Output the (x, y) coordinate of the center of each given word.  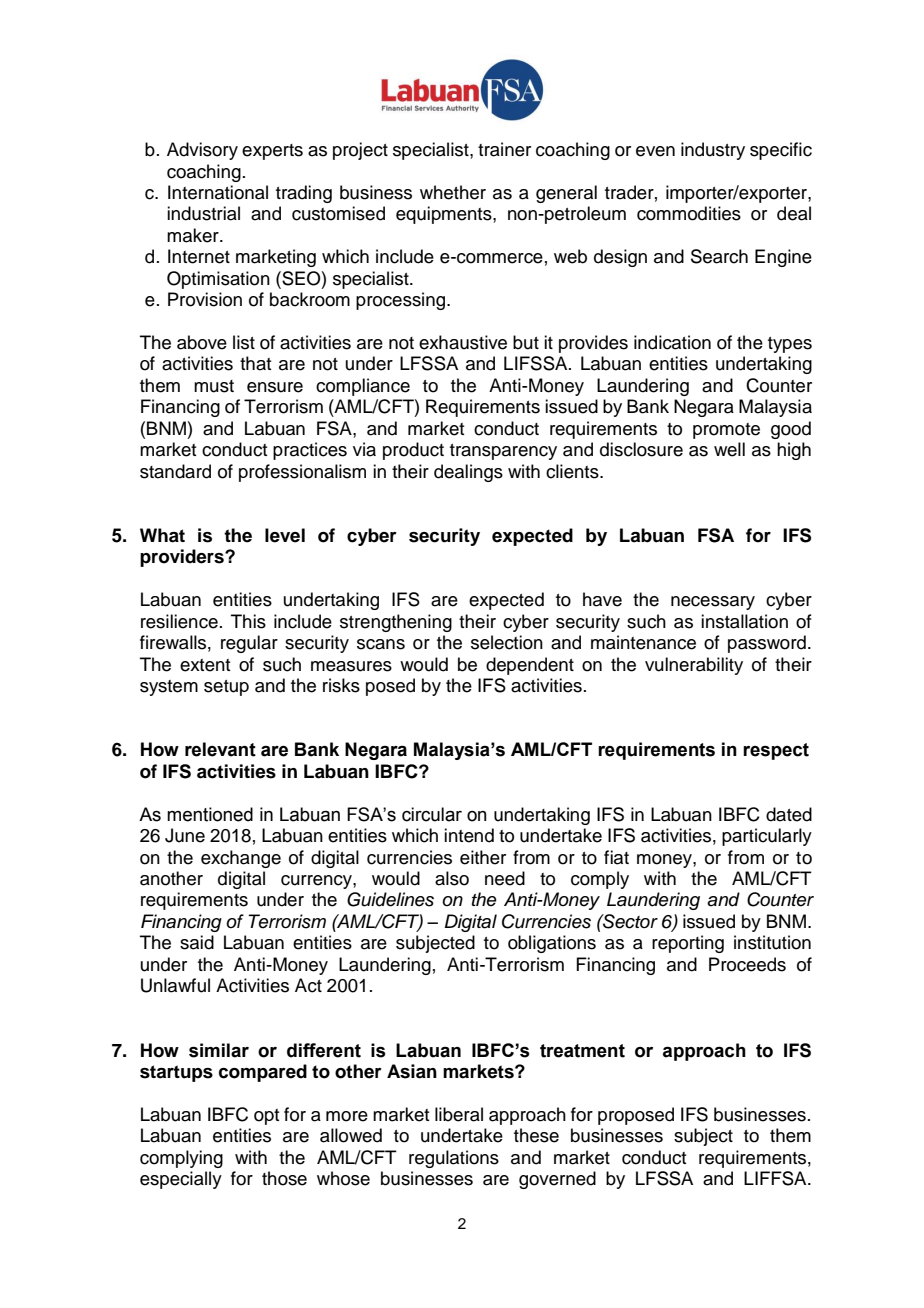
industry (713, 151)
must (214, 386)
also (452, 878)
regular (249, 644)
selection (507, 642)
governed (557, 1180)
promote (726, 431)
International (218, 192)
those (284, 1178)
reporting (688, 944)
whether (453, 192)
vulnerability (694, 666)
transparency (503, 452)
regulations (454, 1159)
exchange (241, 859)
